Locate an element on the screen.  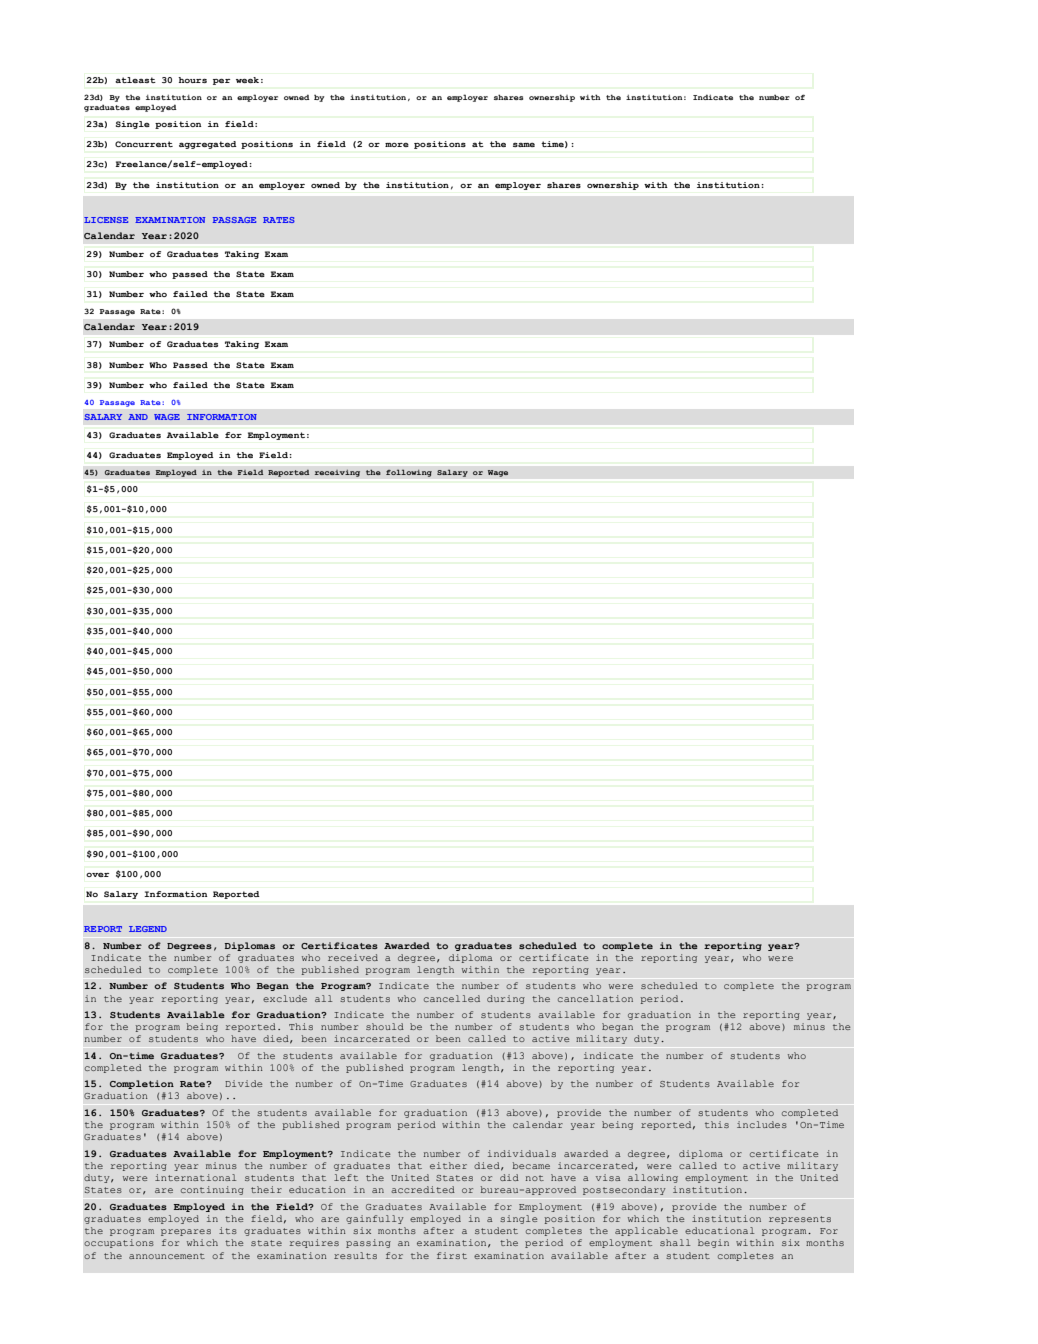
LEGEND is located at coordinates (148, 929).
